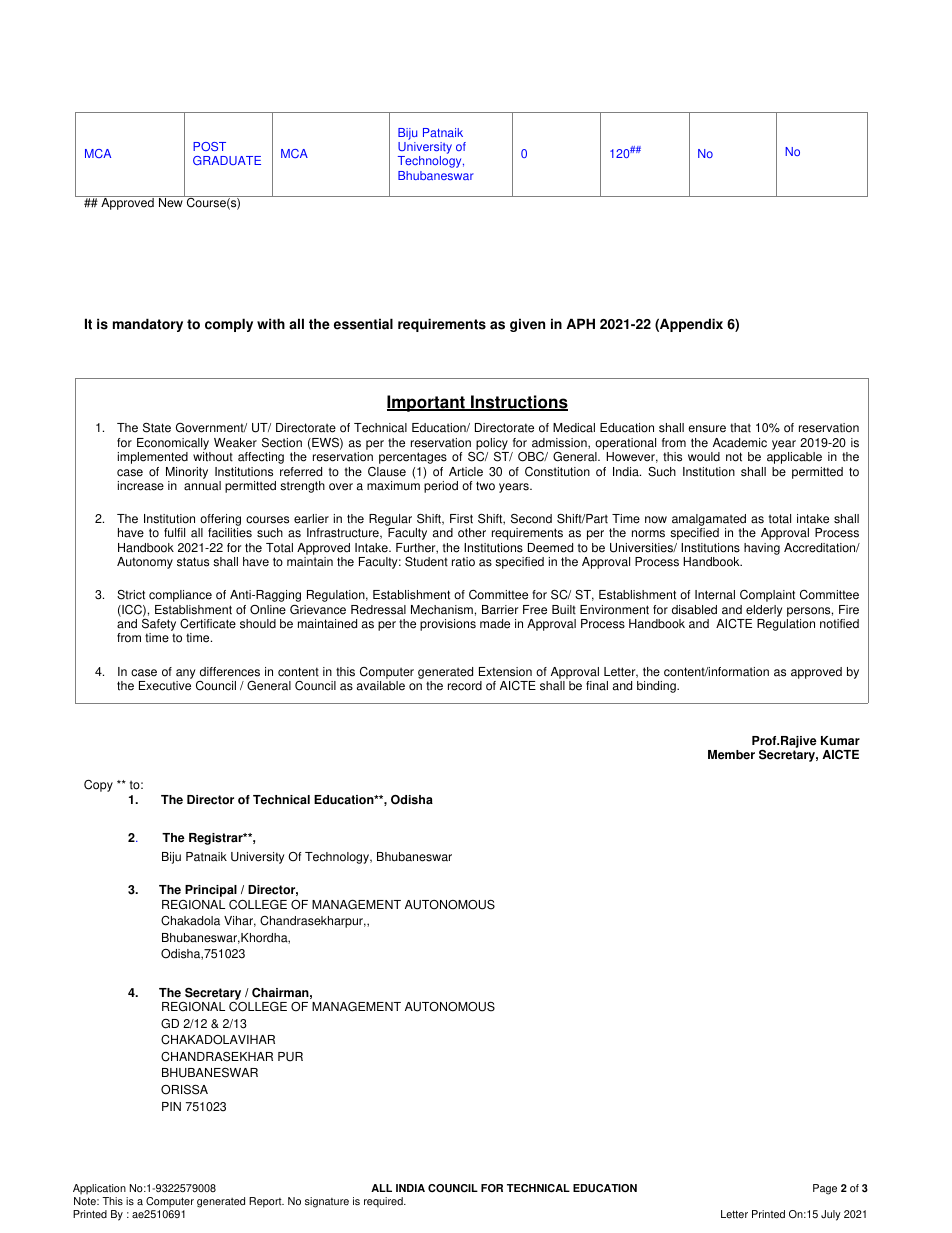 The height and width of the page is (1233, 952). Describe the element at coordinates (465, 686) in the page. I see `record` at that location.
